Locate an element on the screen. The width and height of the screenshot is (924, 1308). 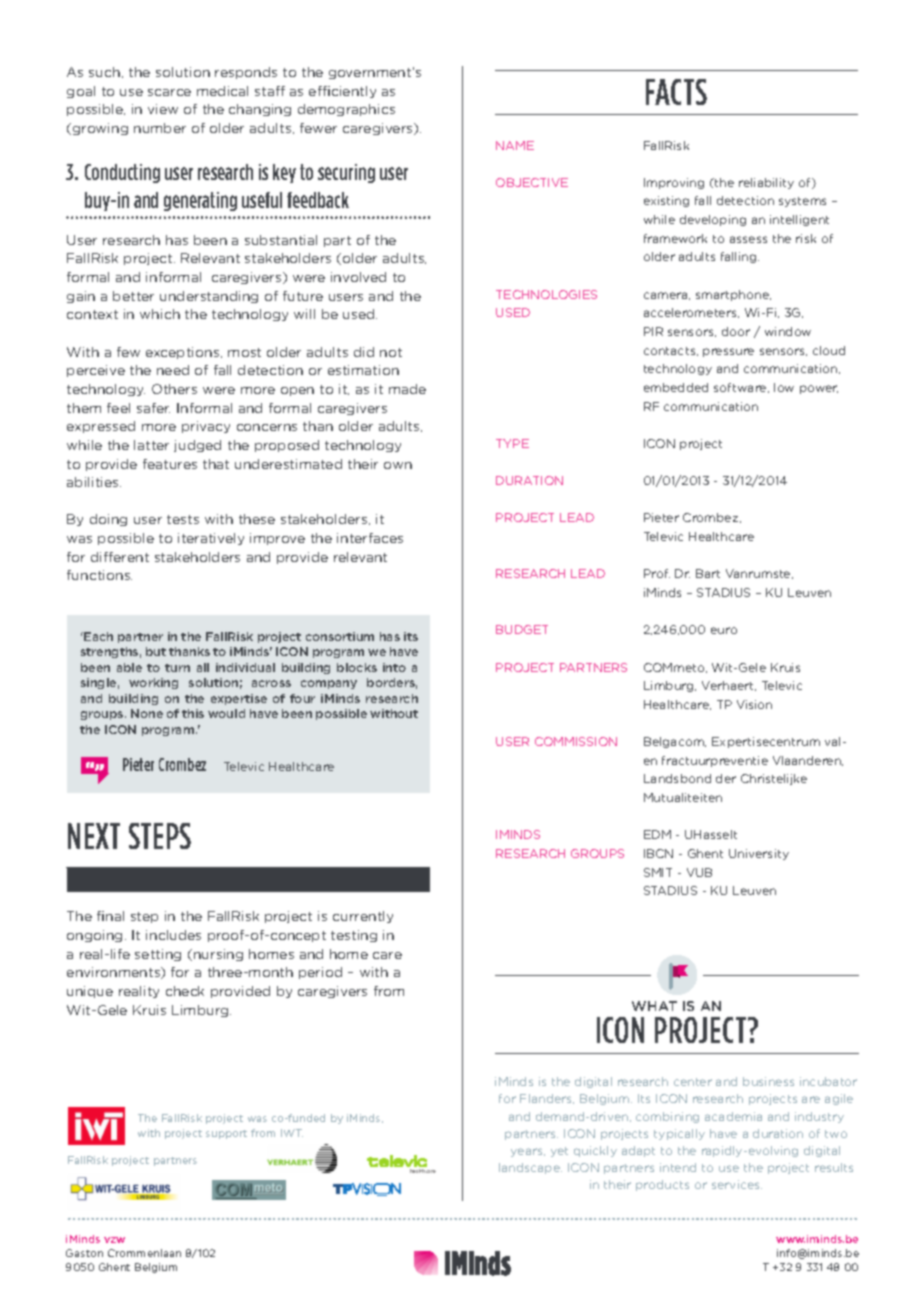
not is located at coordinates (391, 352).
